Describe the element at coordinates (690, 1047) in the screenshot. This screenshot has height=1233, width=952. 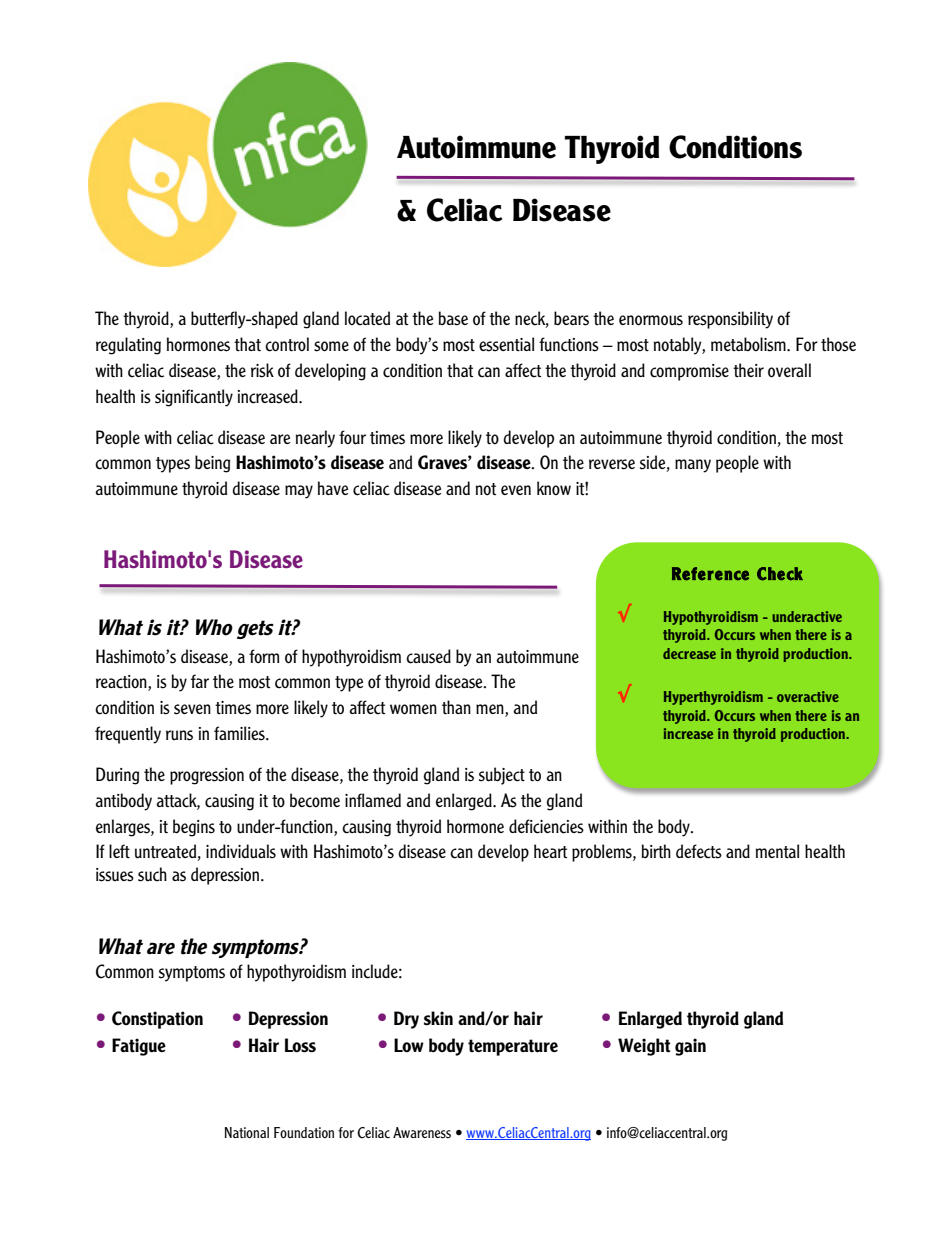
I see `gain` at that location.
